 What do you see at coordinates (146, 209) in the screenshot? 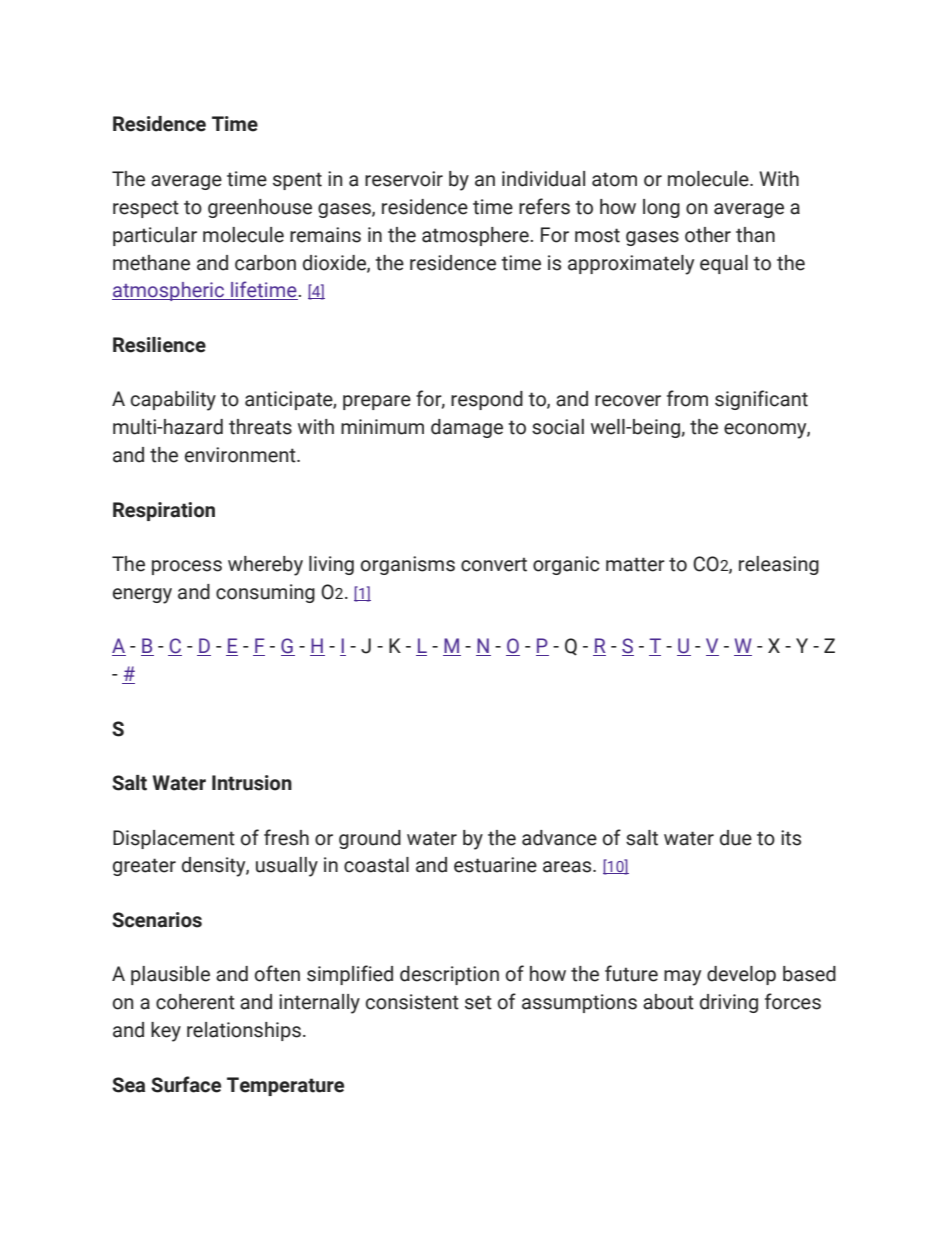
I see `respect` at bounding box center [146, 209].
